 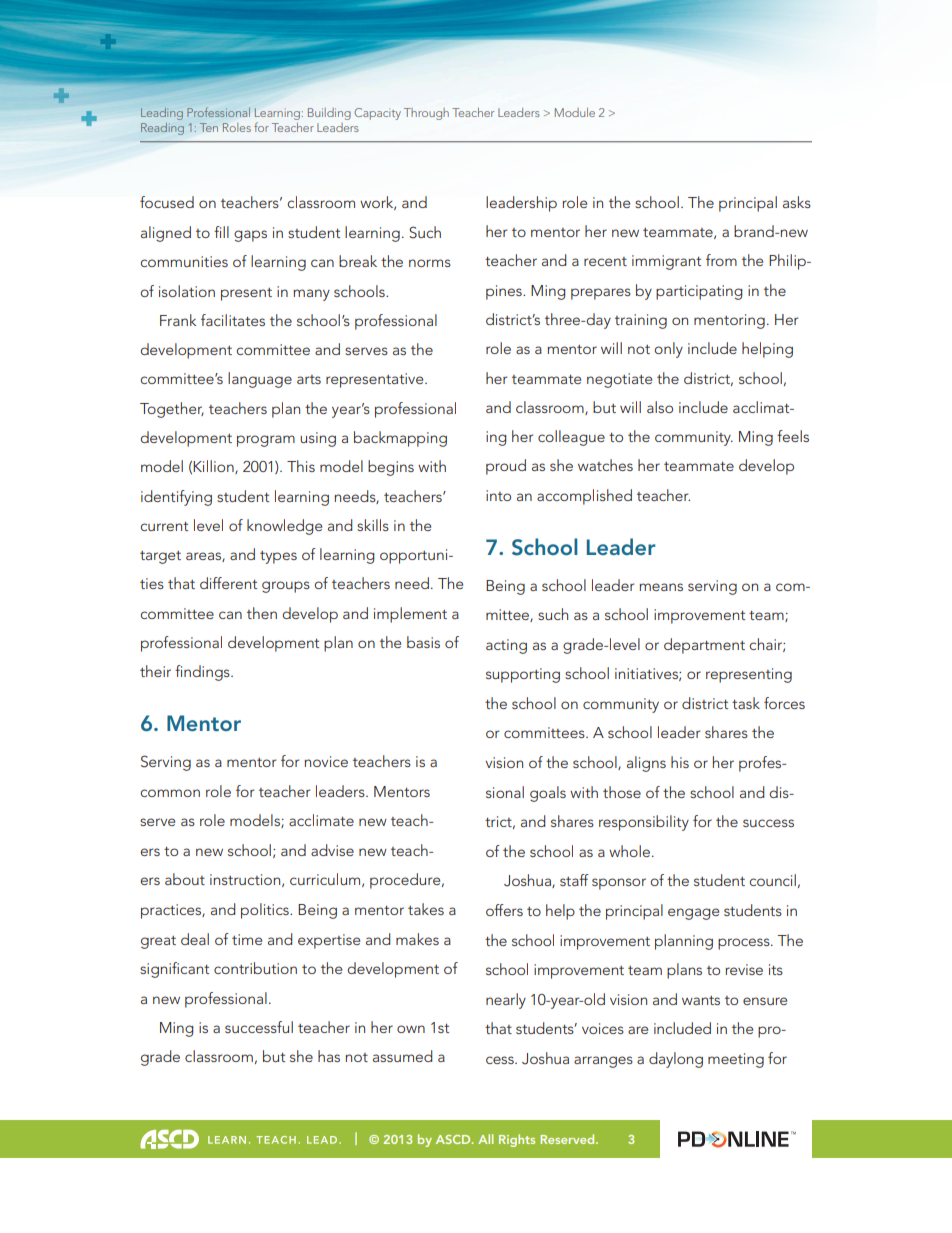 I want to click on aligns, so click(x=646, y=764).
